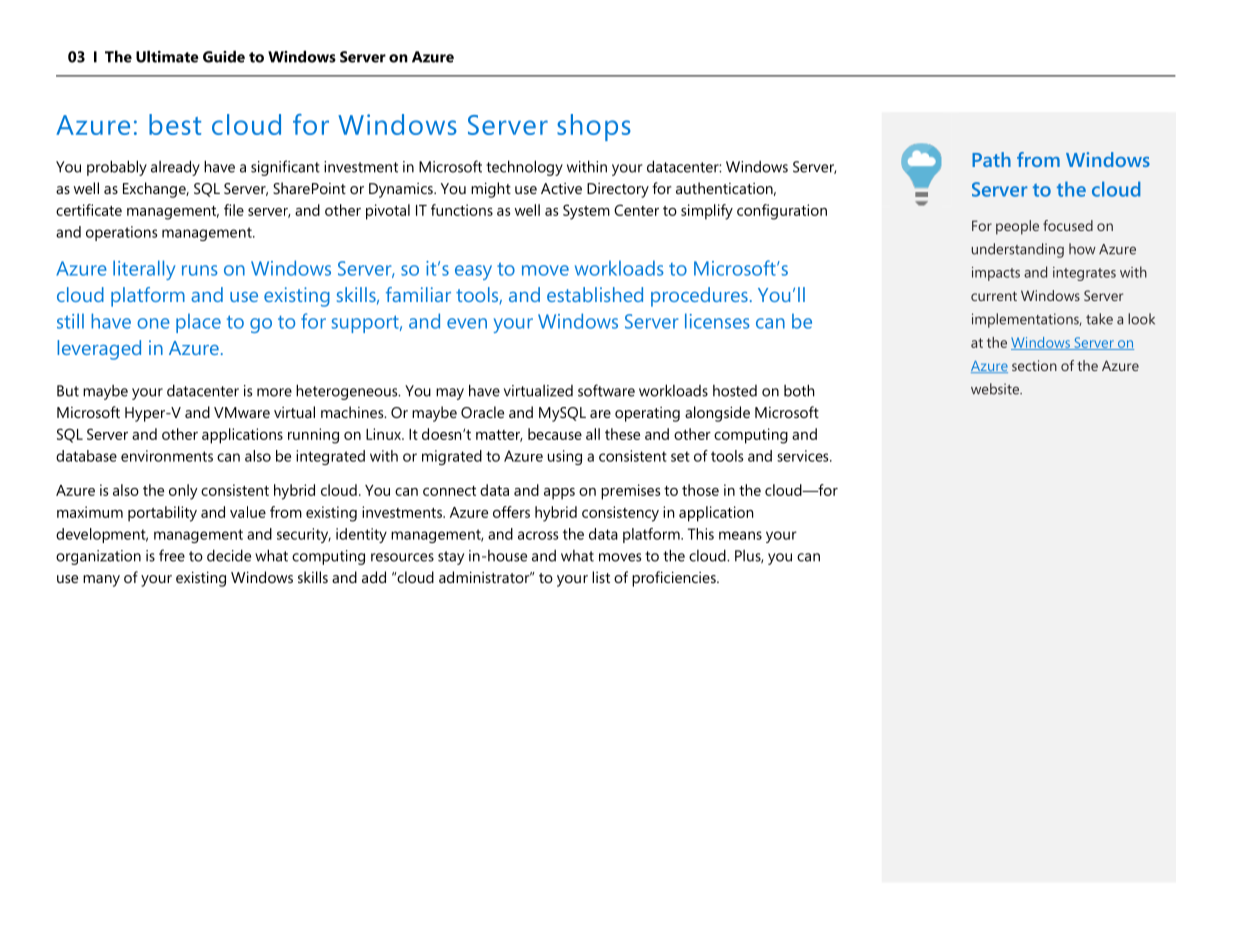 This screenshot has height=952, width=1233. Describe the element at coordinates (224, 56) in the screenshot. I see `Guide` at that location.
